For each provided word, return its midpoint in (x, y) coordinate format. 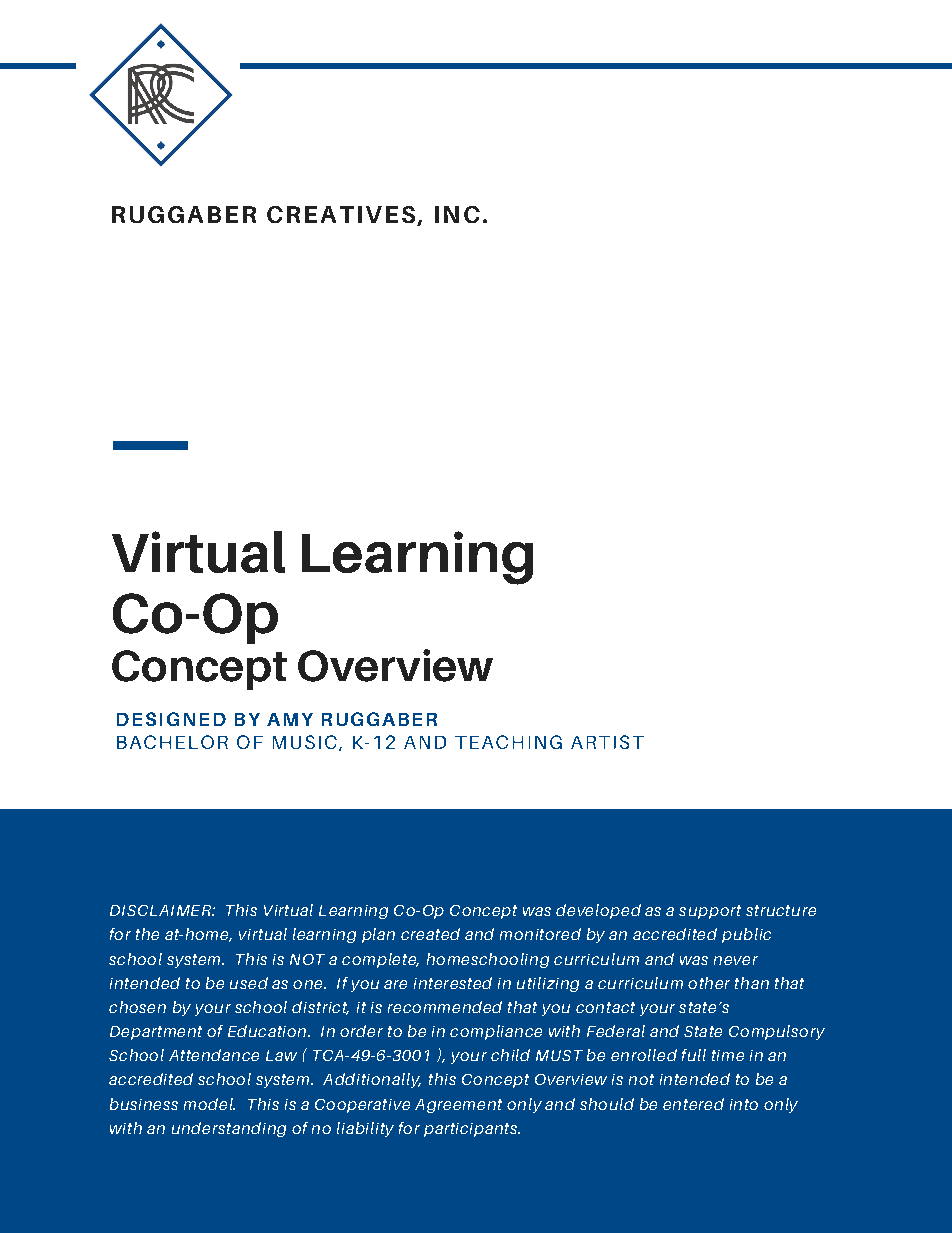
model (209, 1104)
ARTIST (607, 742)
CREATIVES (342, 216)
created (430, 934)
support (710, 912)
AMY (290, 719)
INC (457, 214)
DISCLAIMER (161, 910)
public (746, 935)
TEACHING (508, 742)
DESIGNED (171, 719)
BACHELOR (172, 742)
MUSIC (305, 742)
